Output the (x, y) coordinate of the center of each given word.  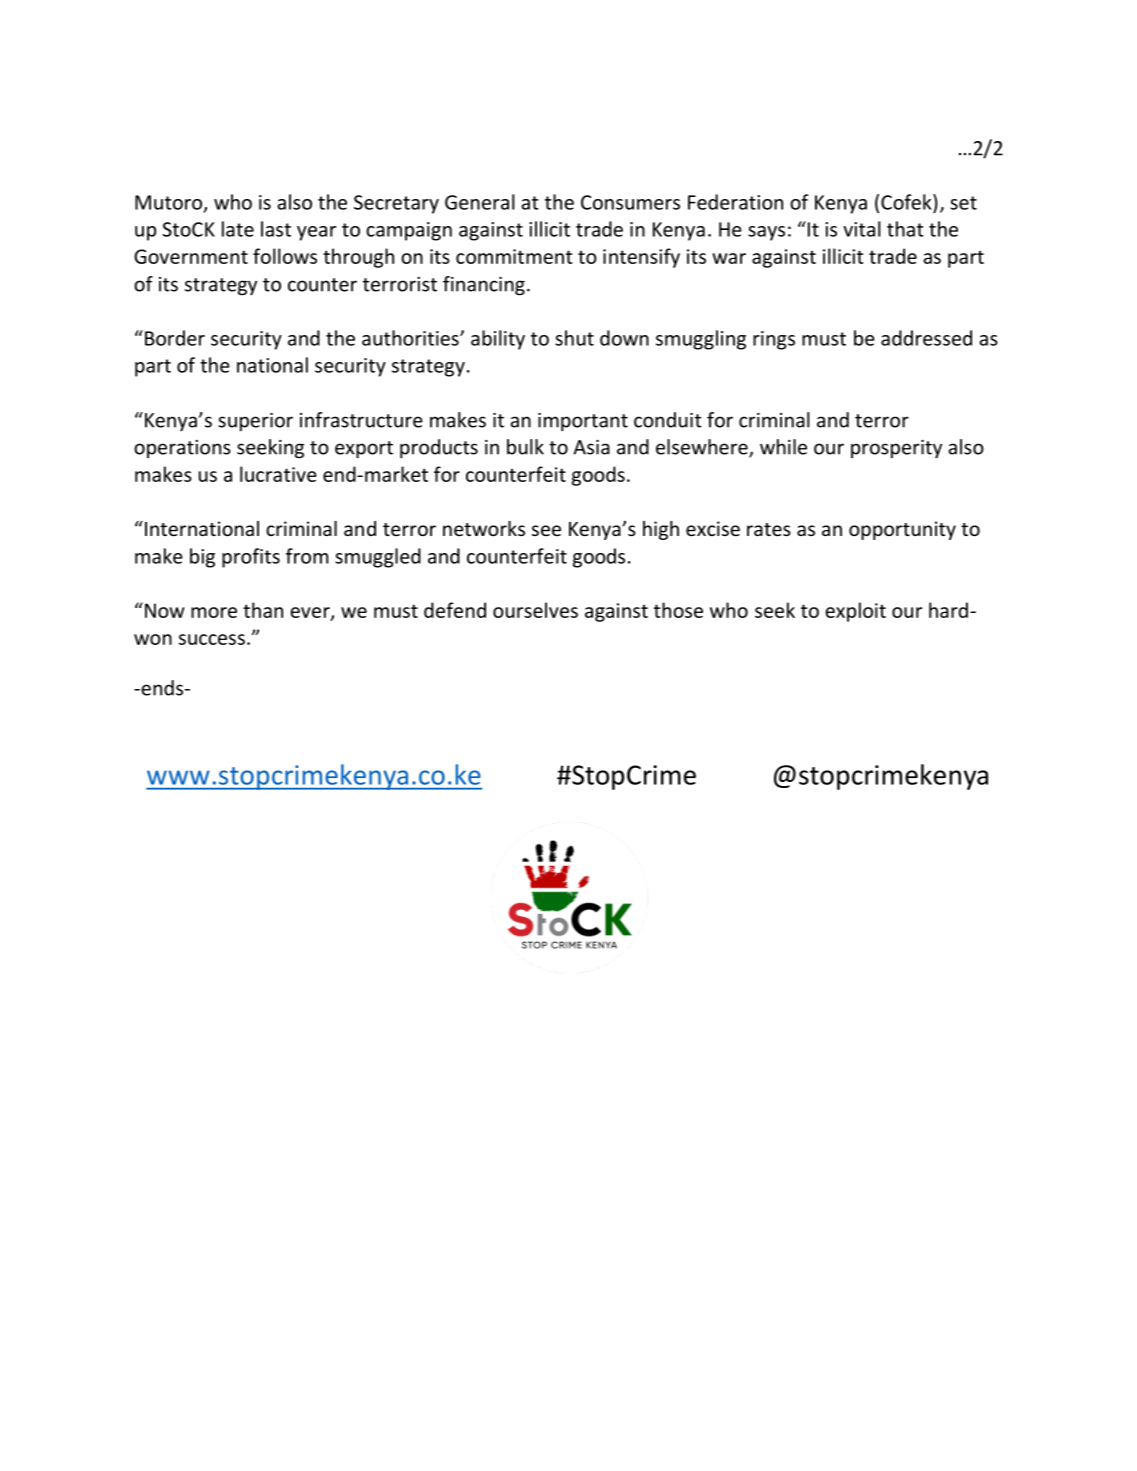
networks (484, 528)
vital (862, 229)
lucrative (278, 474)
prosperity (896, 449)
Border (175, 338)
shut (574, 338)
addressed (926, 338)
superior (255, 422)
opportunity (902, 530)
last (276, 229)
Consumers (630, 202)
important (583, 422)
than (263, 610)
